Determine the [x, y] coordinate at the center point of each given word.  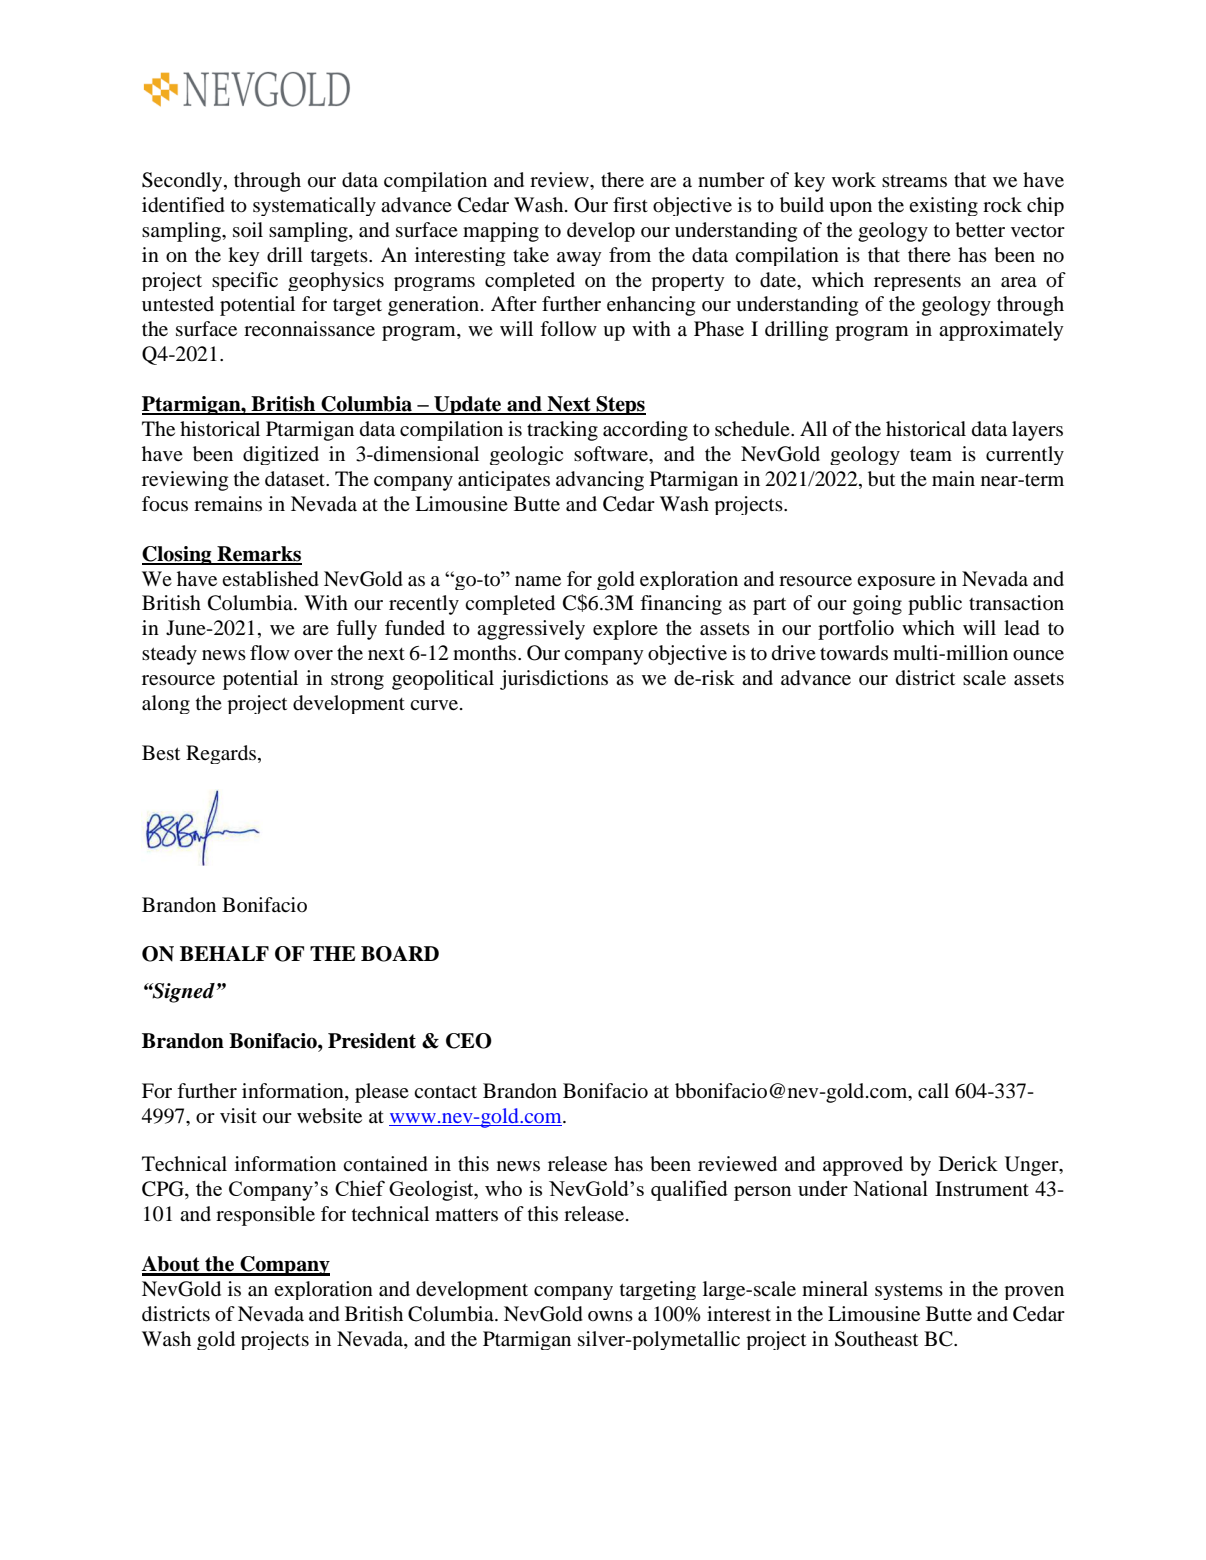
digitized [281, 455]
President [372, 1041]
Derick [968, 1163]
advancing [600, 481]
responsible [265, 1216]
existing [943, 206]
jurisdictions [554, 680]
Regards [222, 754]
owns [610, 1316]
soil [248, 229]
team [931, 455]
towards [854, 653]
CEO [469, 1041]
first [630, 204]
